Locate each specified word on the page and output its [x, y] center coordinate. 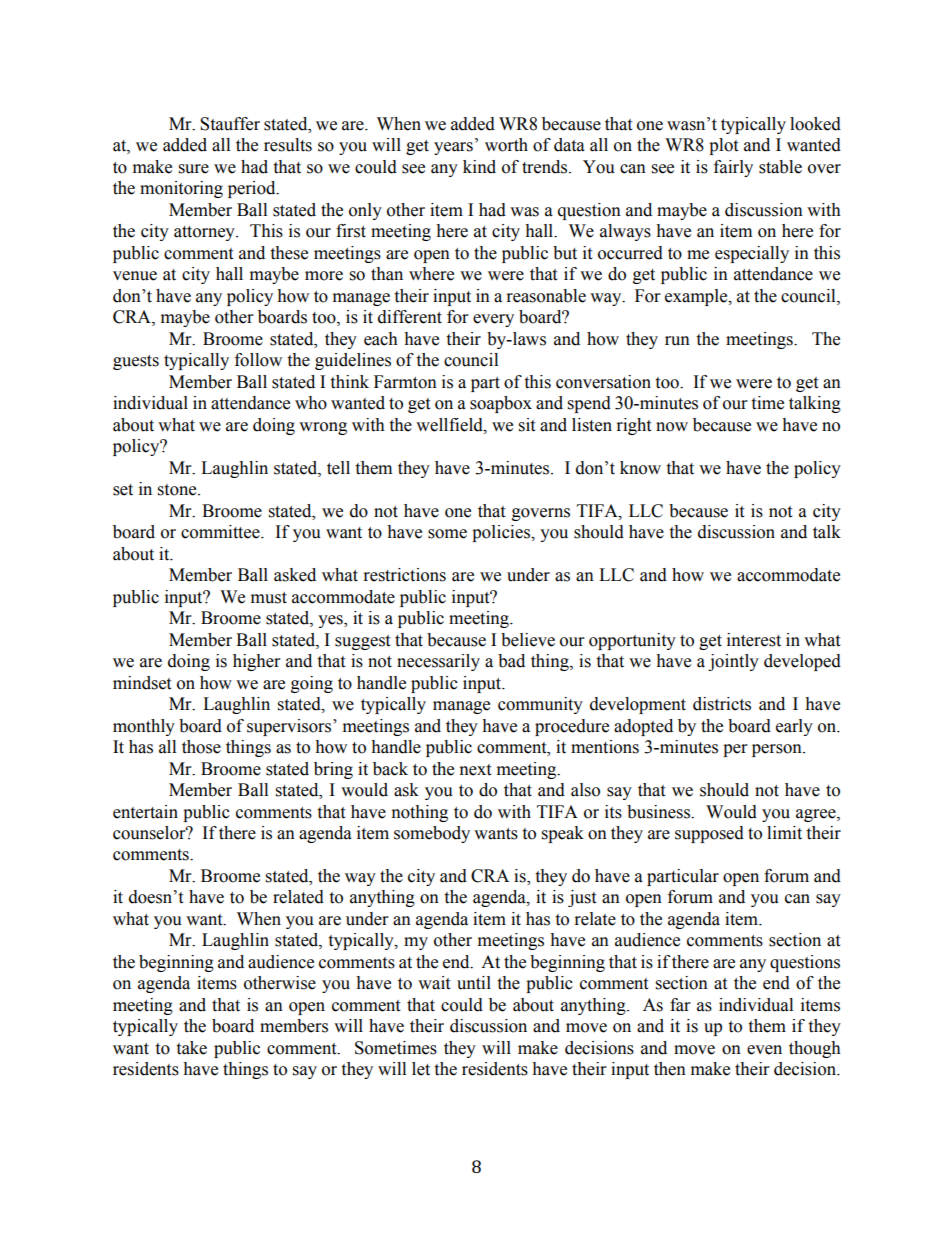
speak [563, 834]
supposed [709, 834]
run [677, 341]
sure [194, 169]
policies [502, 533]
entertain [145, 812]
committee [221, 532]
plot [723, 146]
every [493, 320]
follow [258, 360]
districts [722, 704]
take [191, 1048]
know [640, 468]
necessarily [438, 662]
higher [256, 662]
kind [479, 167]
